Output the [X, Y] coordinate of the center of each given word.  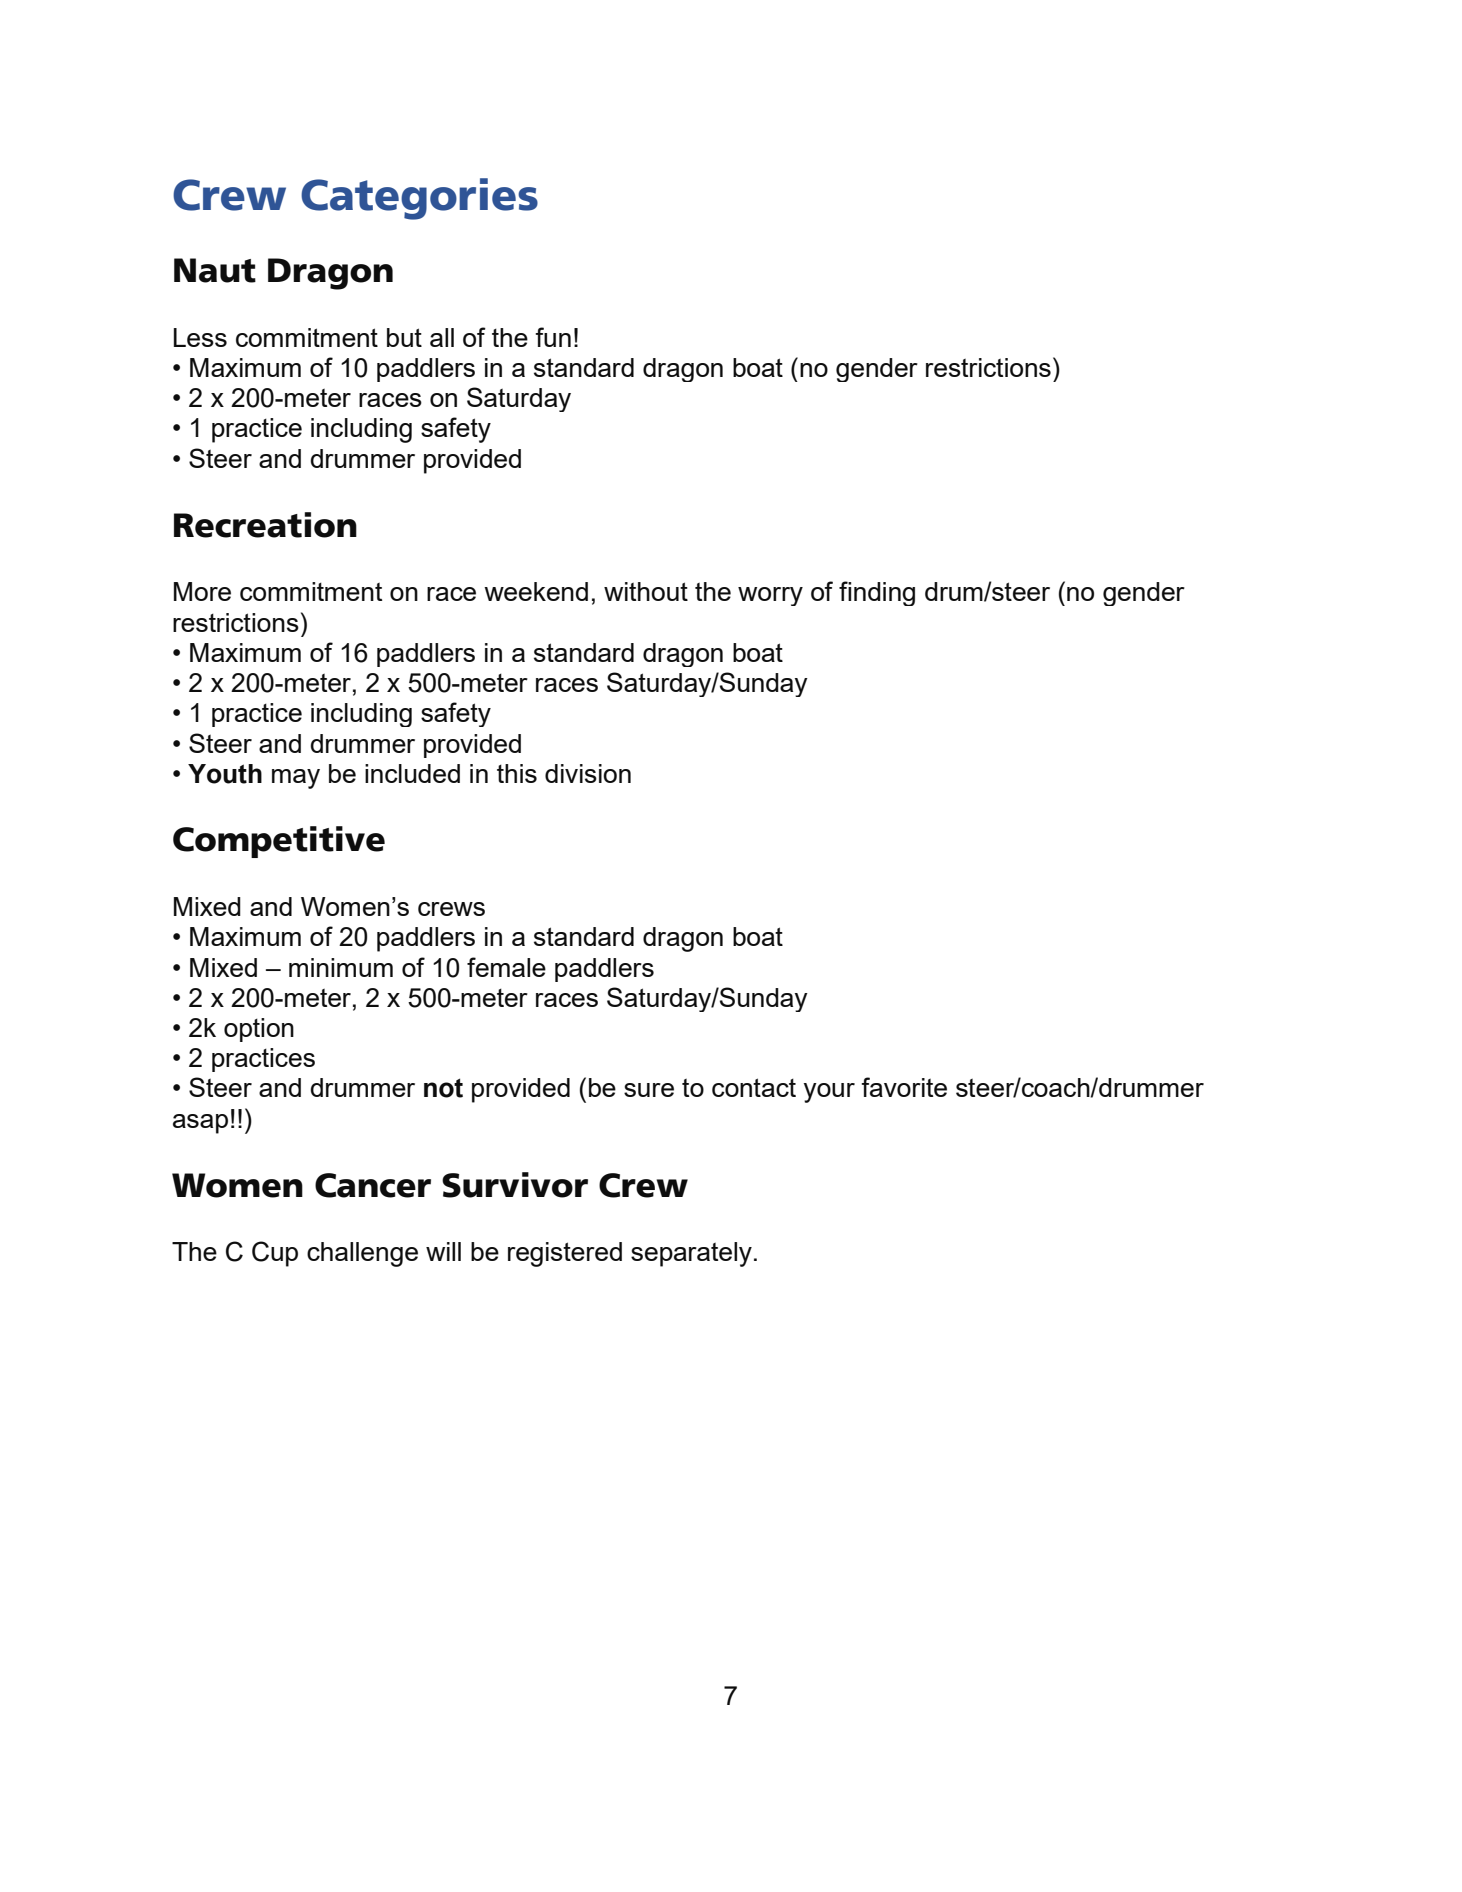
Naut [215, 270]
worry [770, 596]
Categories [419, 199]
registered [565, 1254]
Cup [275, 1254]
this [517, 773]
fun [553, 337]
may [296, 779]
